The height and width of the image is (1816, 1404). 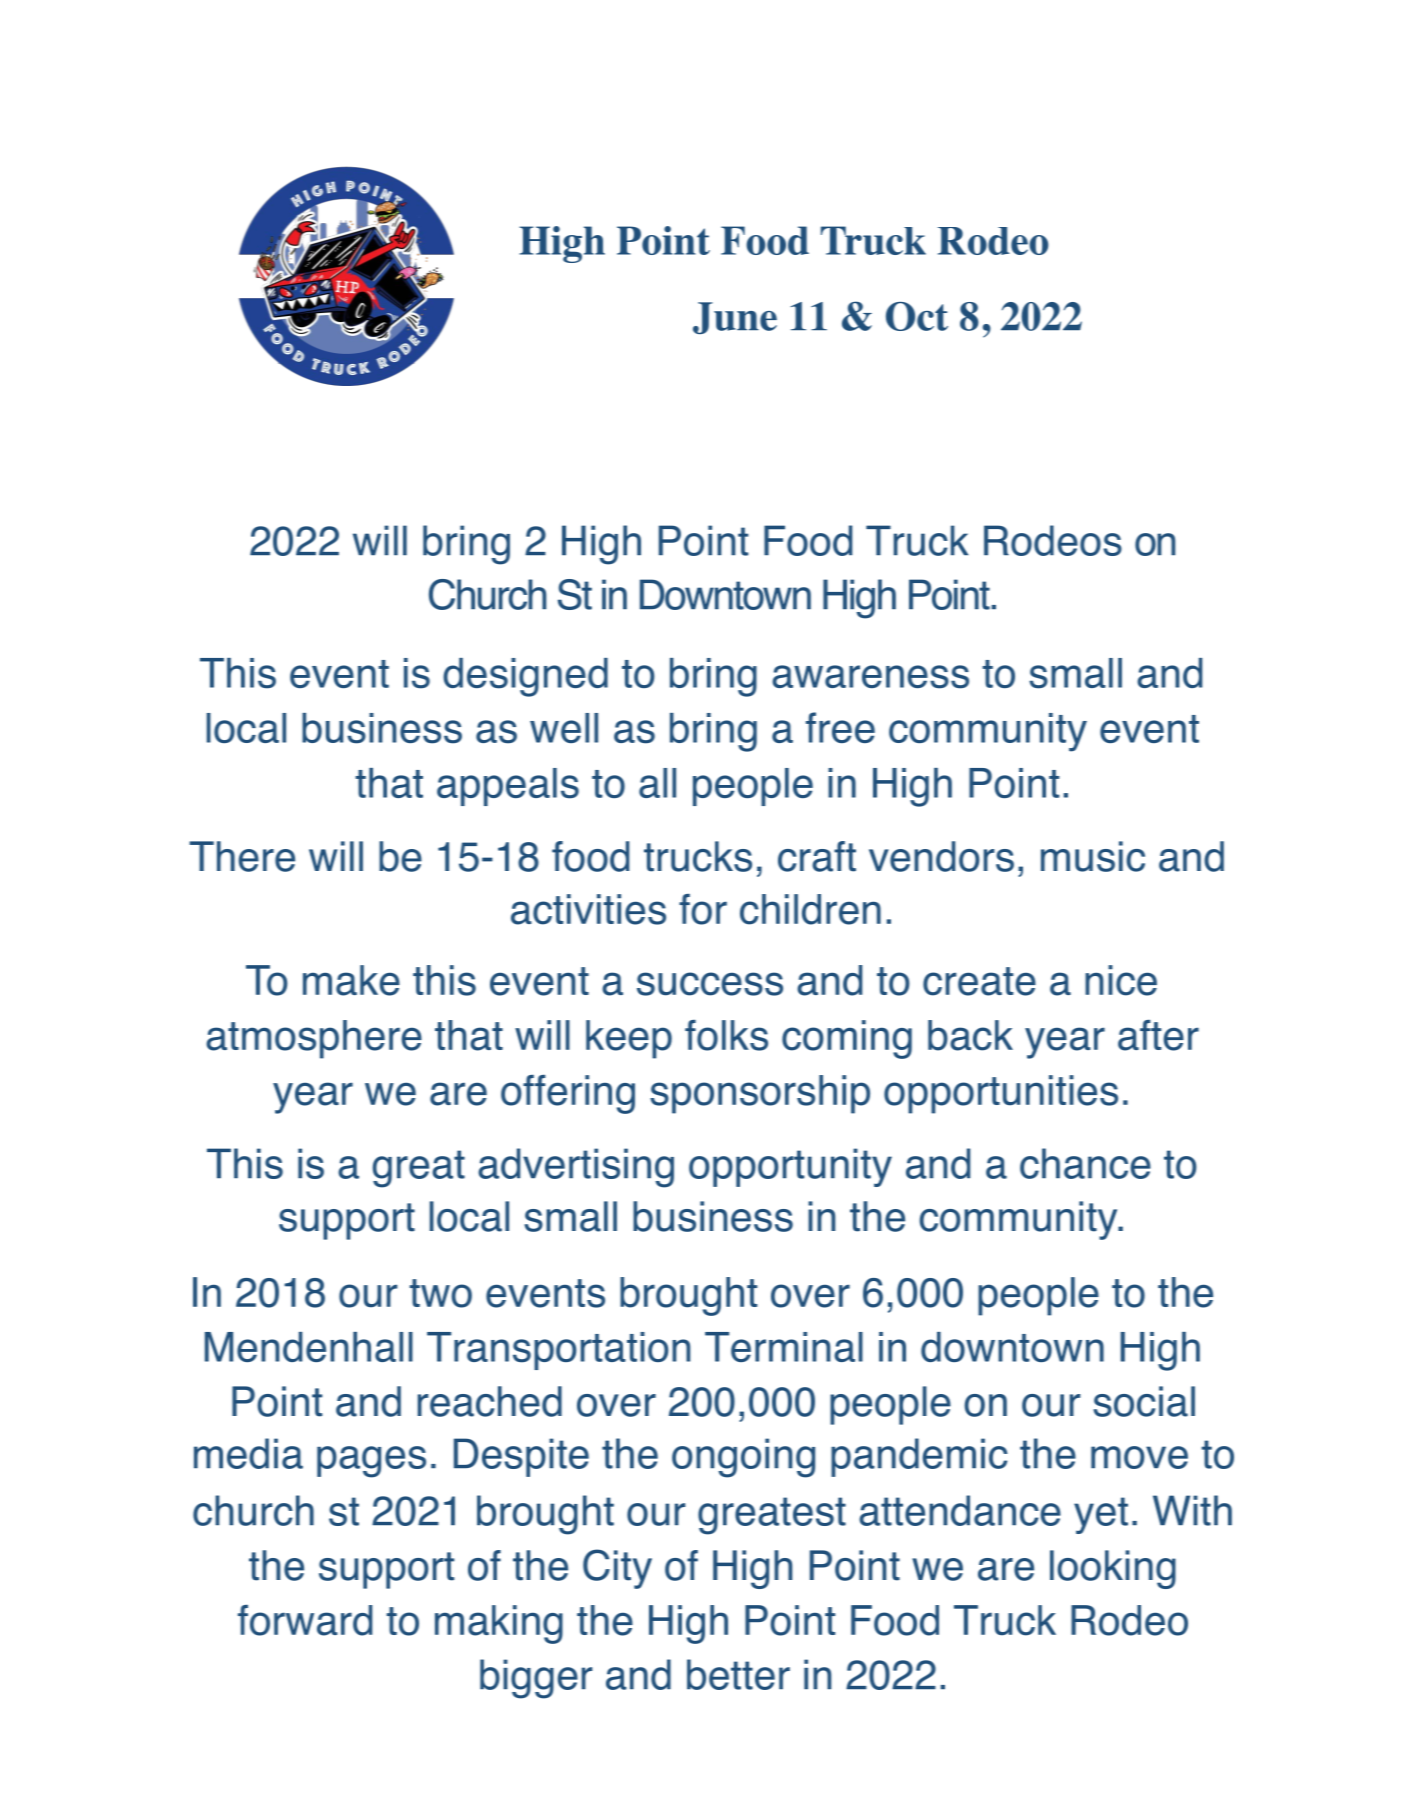 What do you see at coordinates (840, 727) in the image?
I see `free` at bounding box center [840, 727].
